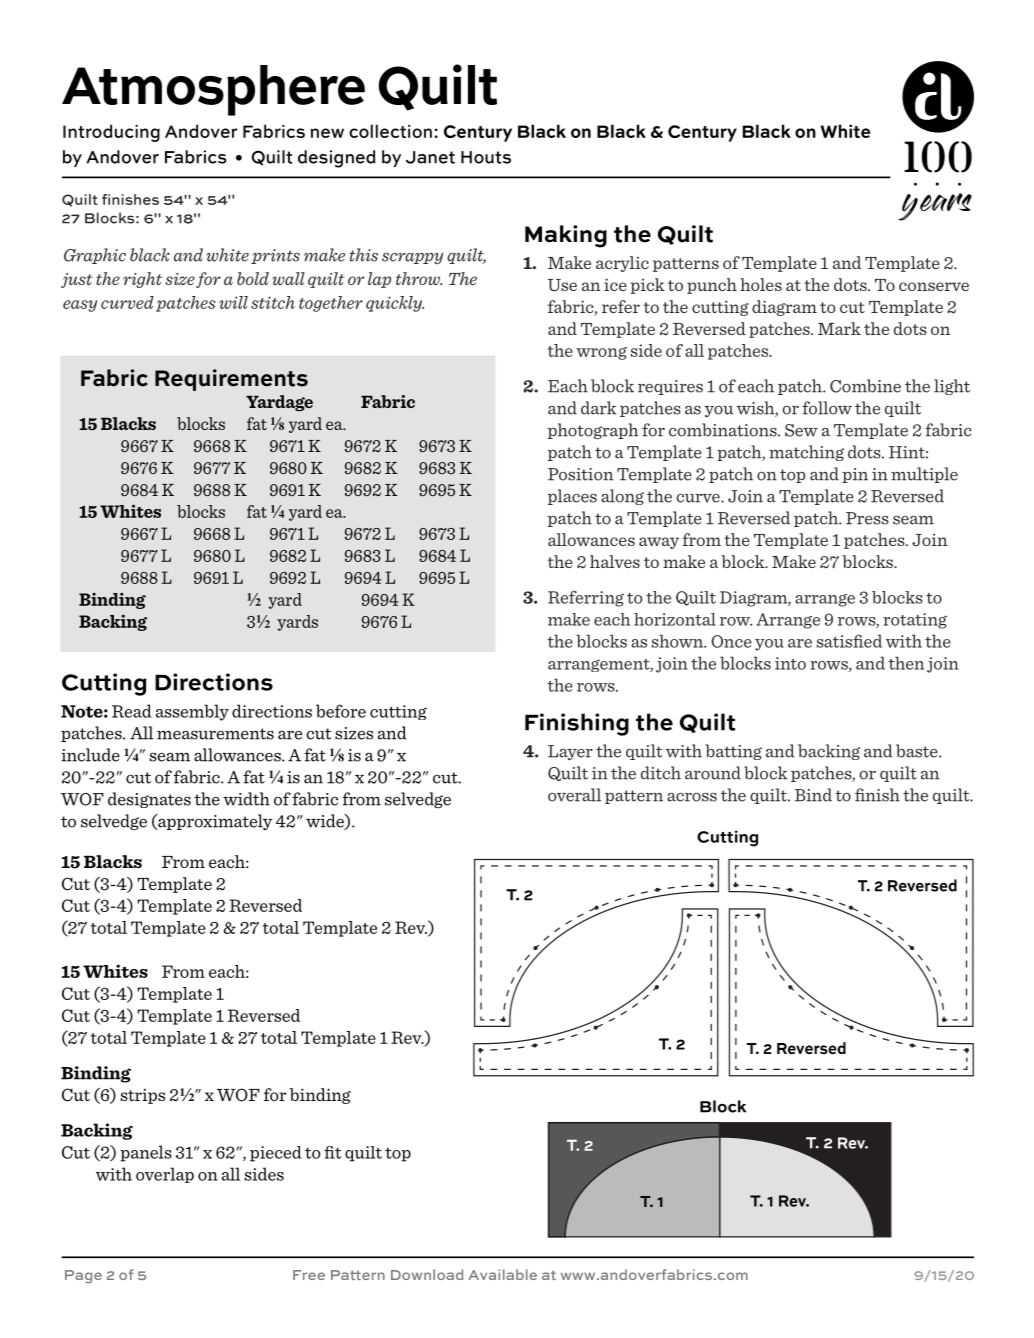  I want to click on Atmosphere, so click(213, 90).
